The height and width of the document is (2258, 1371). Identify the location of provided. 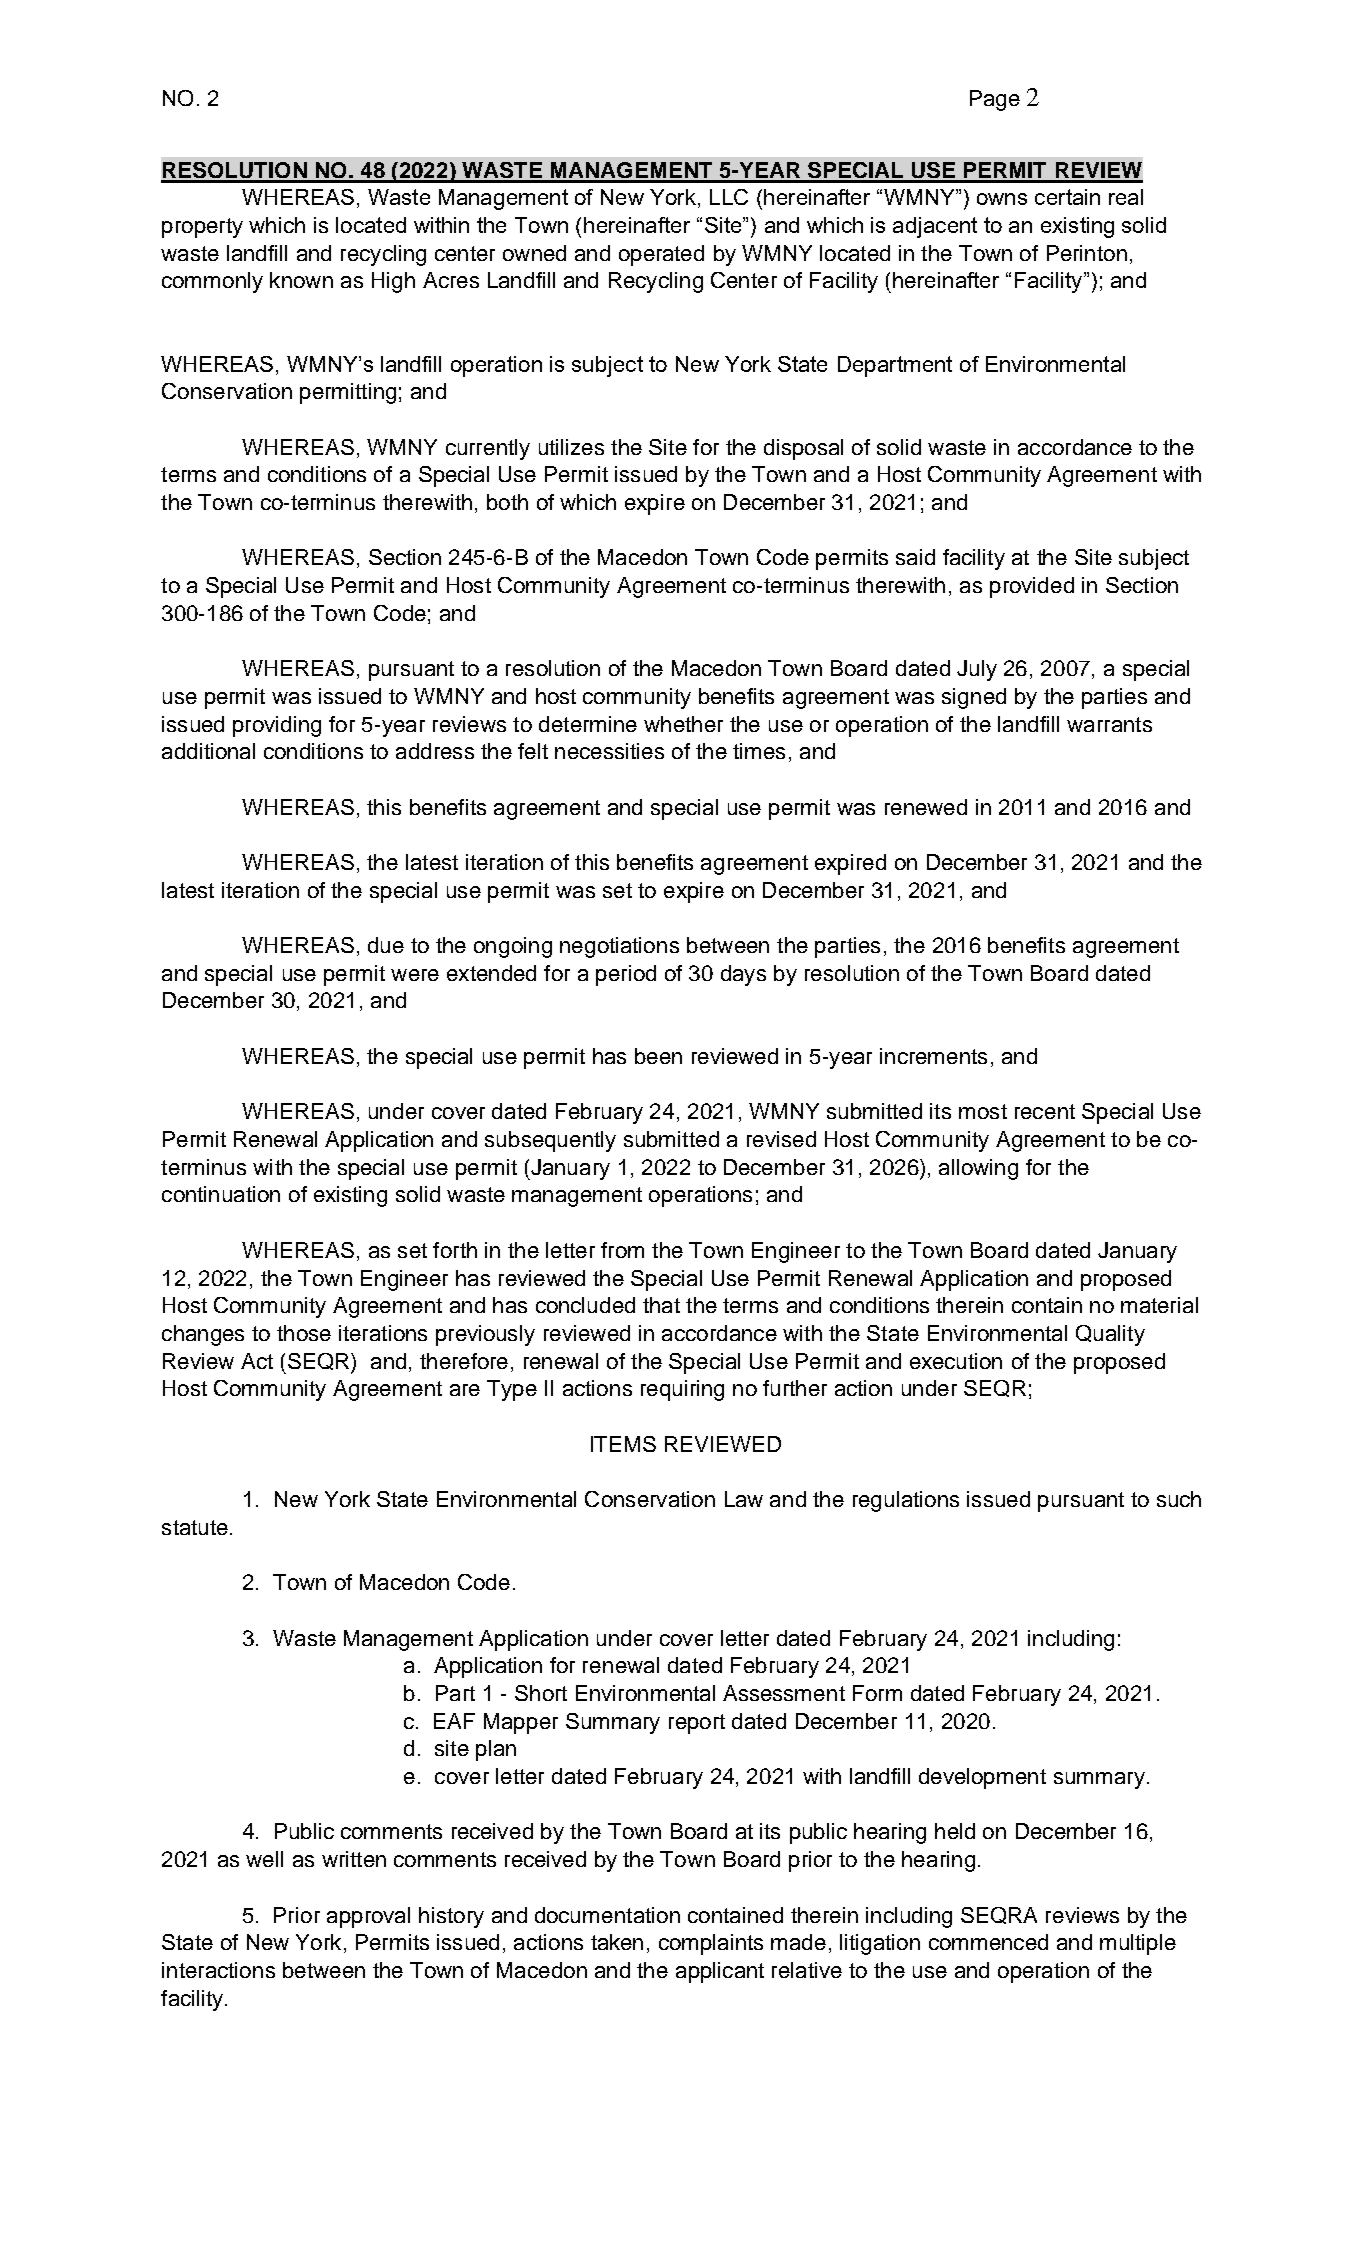
(1032, 587).
